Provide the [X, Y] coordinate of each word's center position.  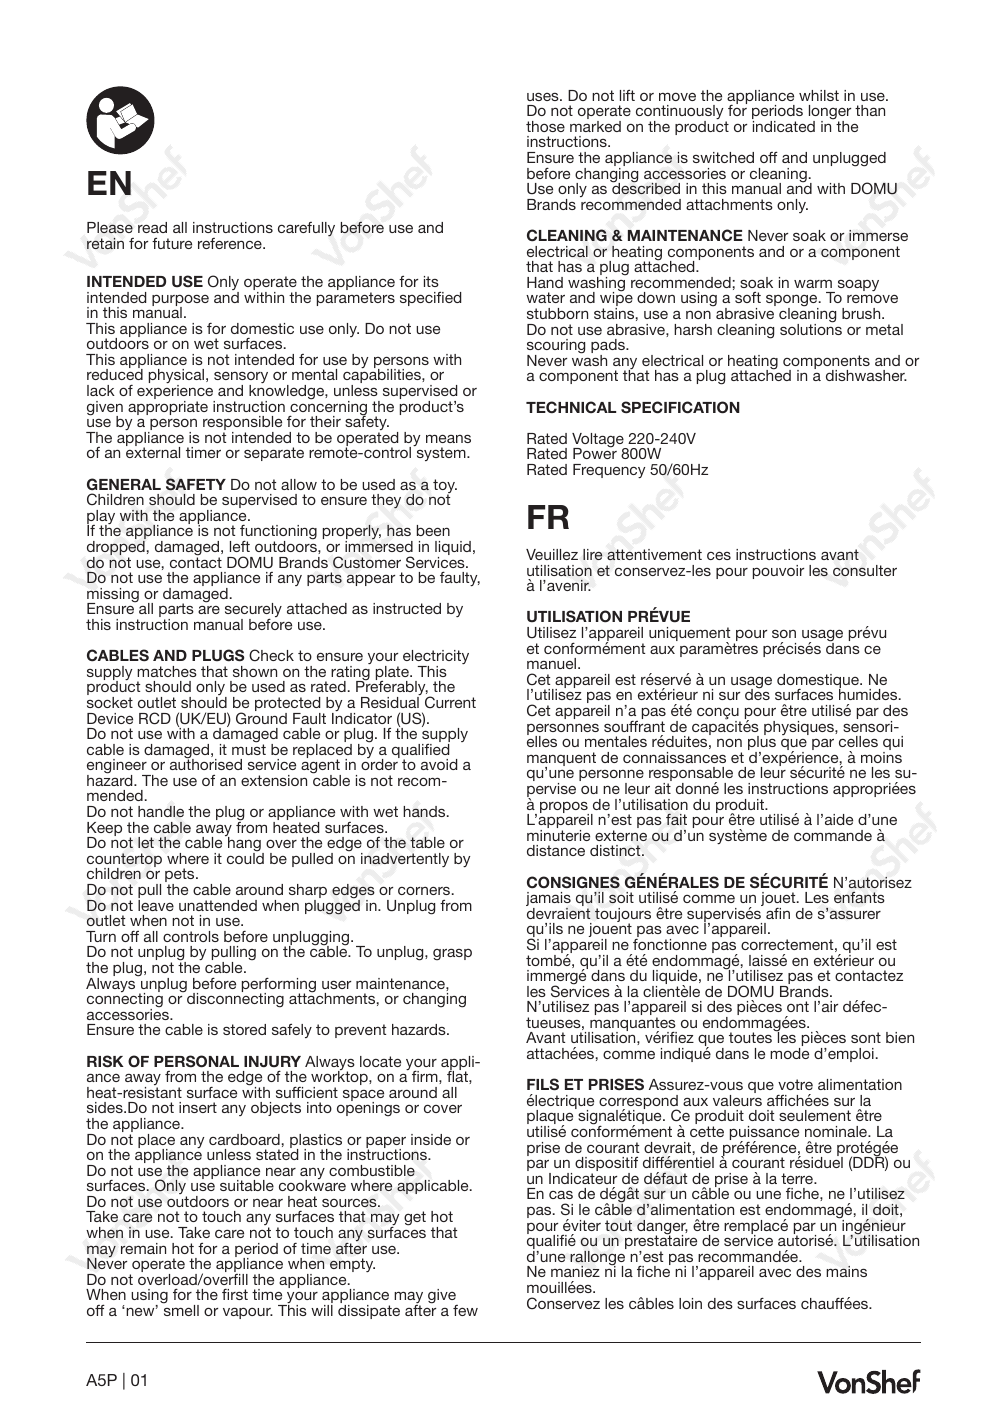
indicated [784, 126]
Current [450, 702]
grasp [452, 954]
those [545, 126]
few [465, 1310]
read [152, 227]
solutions [811, 328]
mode [789, 1053]
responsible [242, 424]
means [448, 438]
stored [244, 1029]
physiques [800, 728]
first [235, 1294]
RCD [155, 718]
